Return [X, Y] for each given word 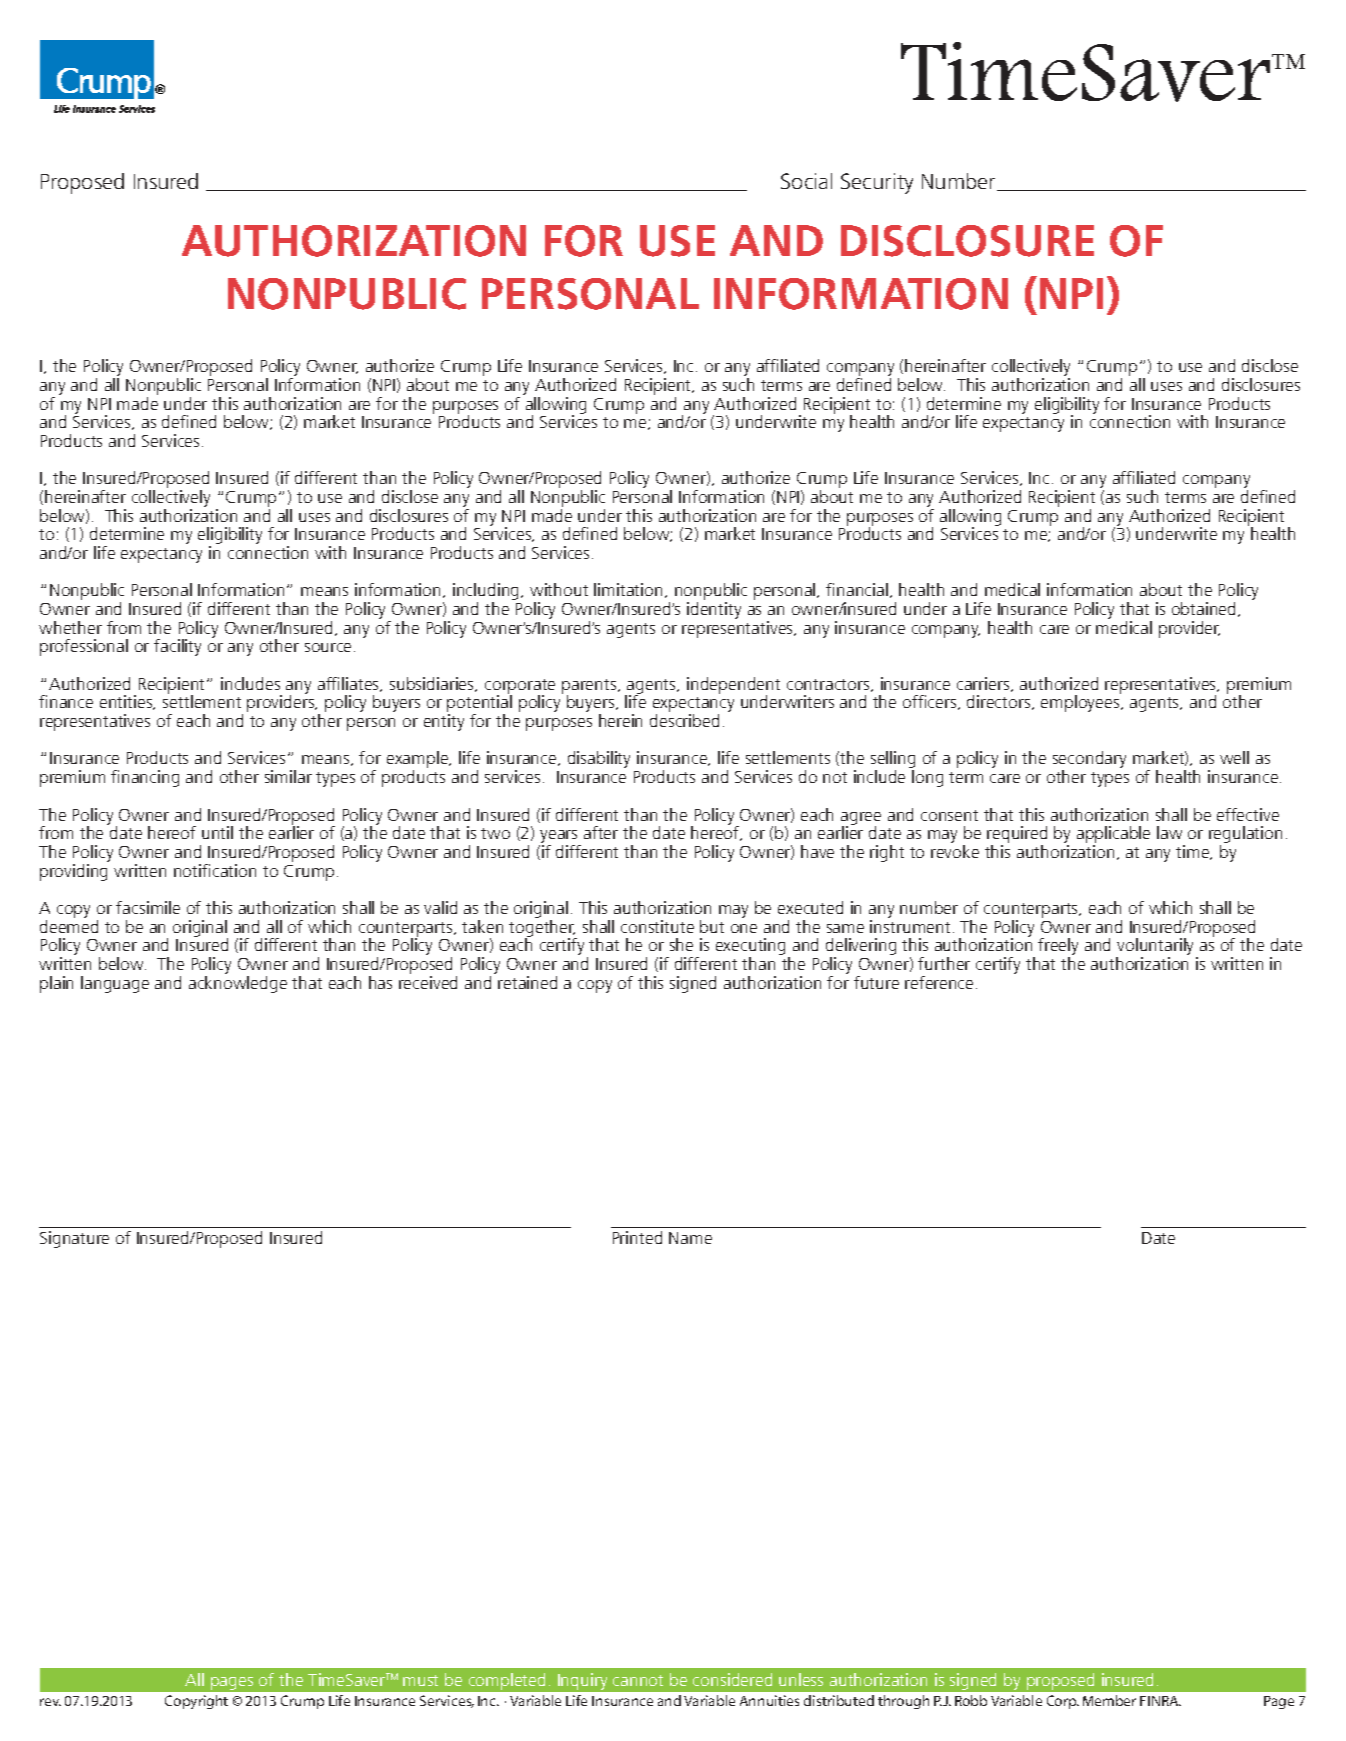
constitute [657, 926]
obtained [1205, 609]
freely [1058, 948]
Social [806, 181]
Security [877, 183]
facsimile [148, 907]
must [420, 1680]
